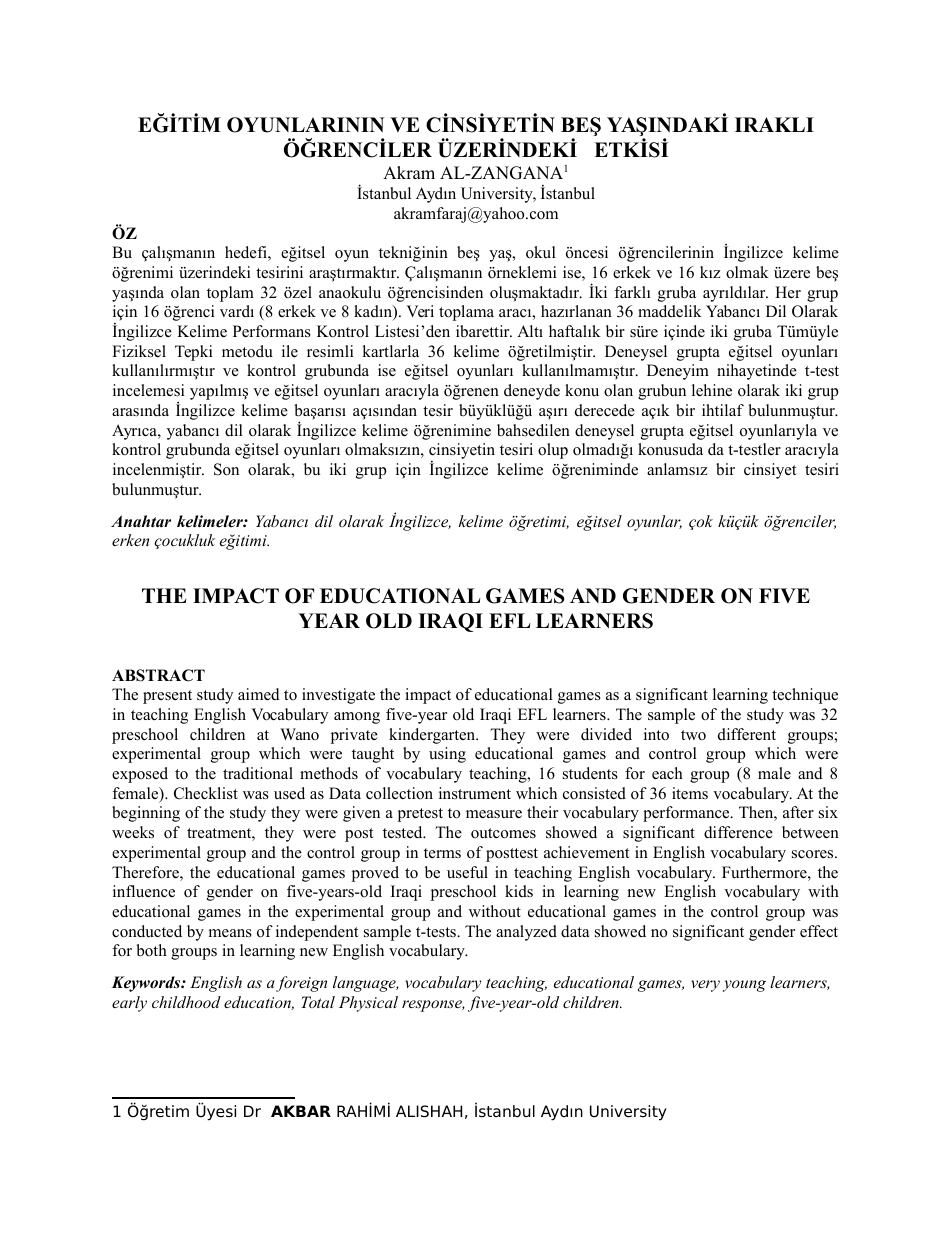 The height and width of the screenshot is (1233, 952). Describe the element at coordinates (519, 891) in the screenshot. I see `kids` at that location.
